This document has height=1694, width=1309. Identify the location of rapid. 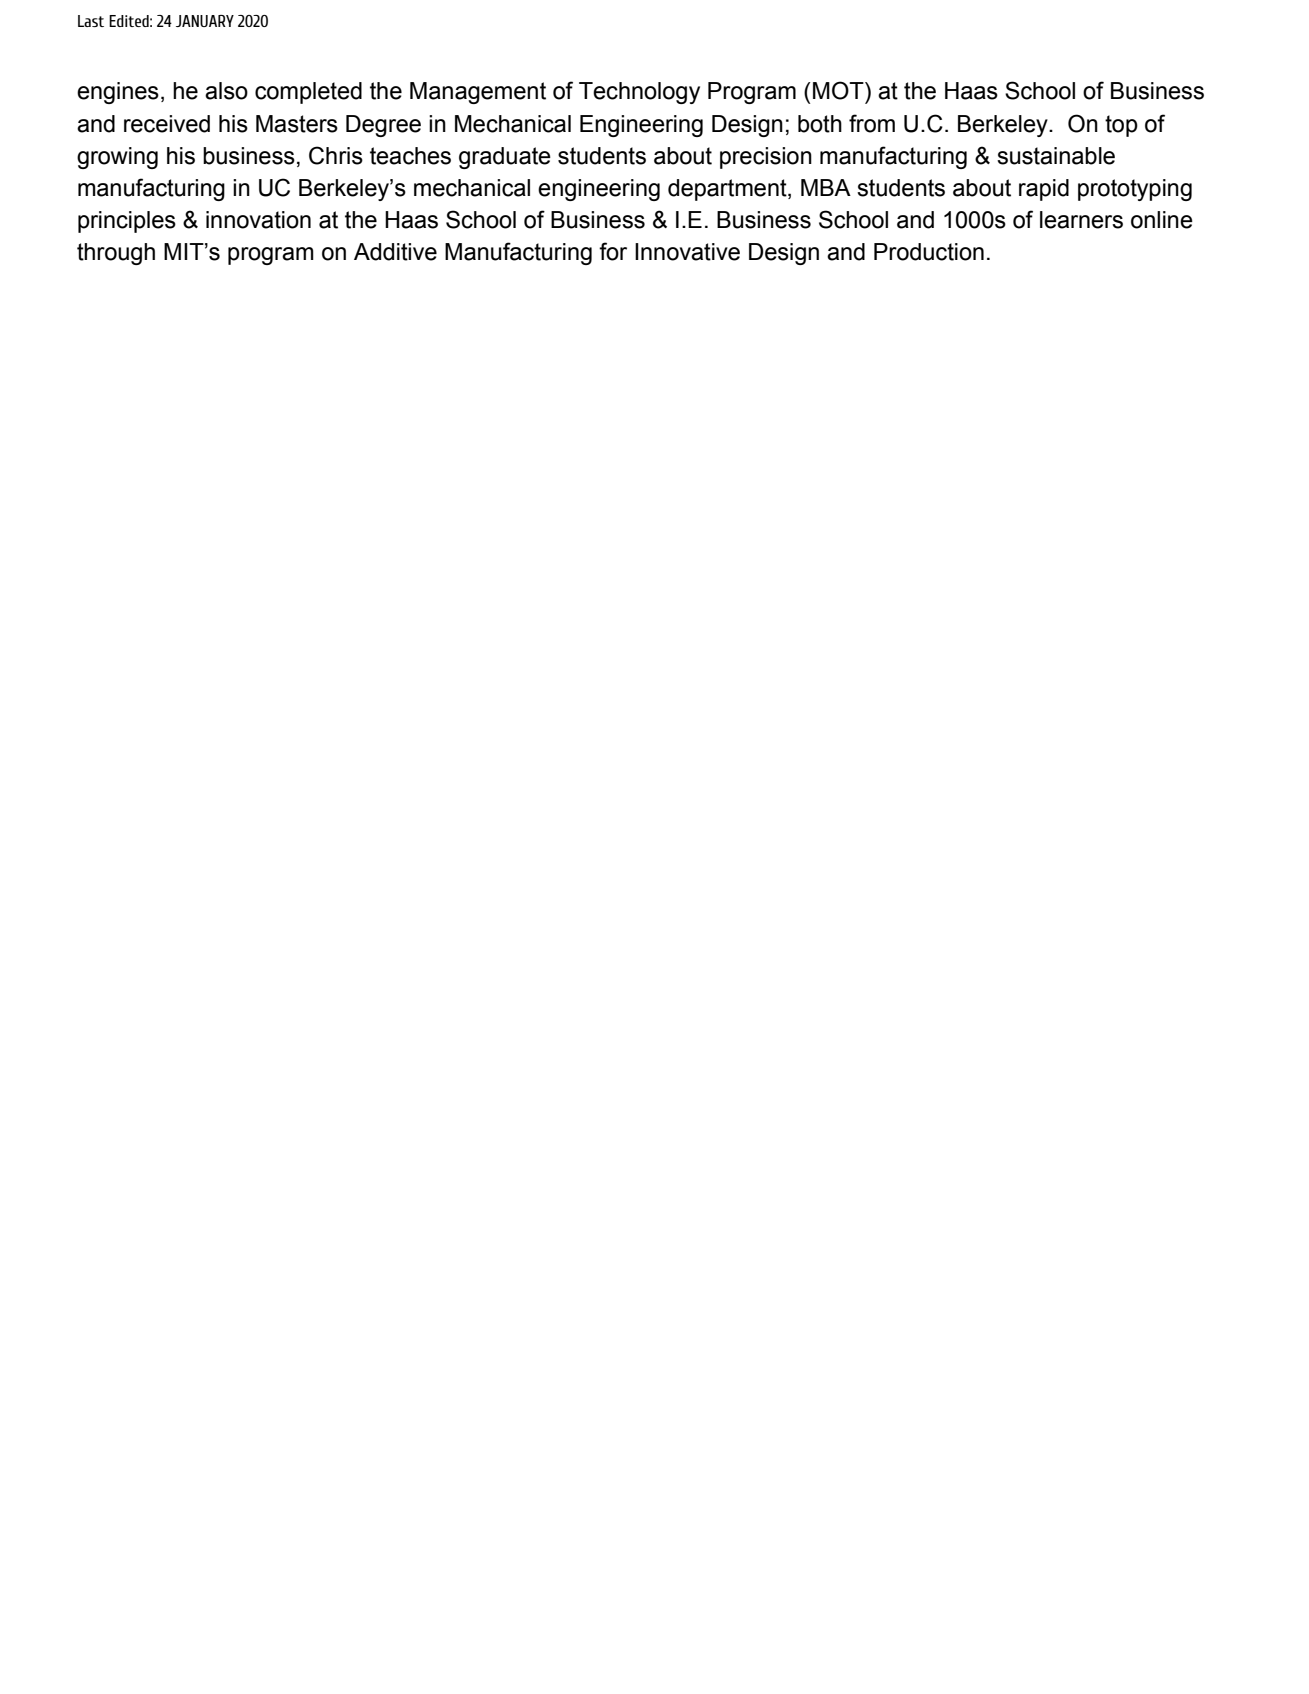
(1044, 190).
